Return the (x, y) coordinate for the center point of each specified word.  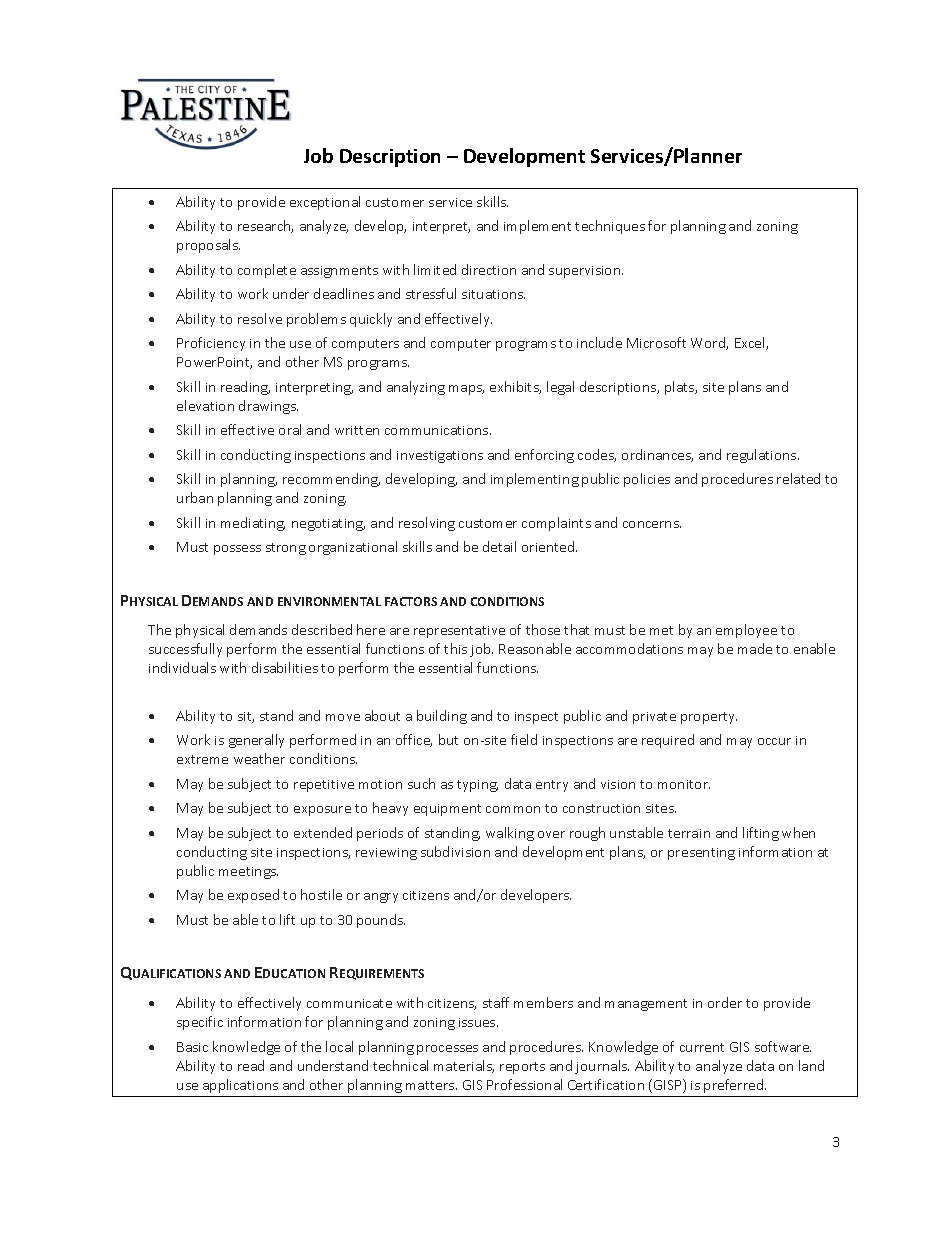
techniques (610, 227)
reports (522, 1068)
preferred (735, 1086)
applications (240, 1086)
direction (489, 269)
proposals (208, 246)
